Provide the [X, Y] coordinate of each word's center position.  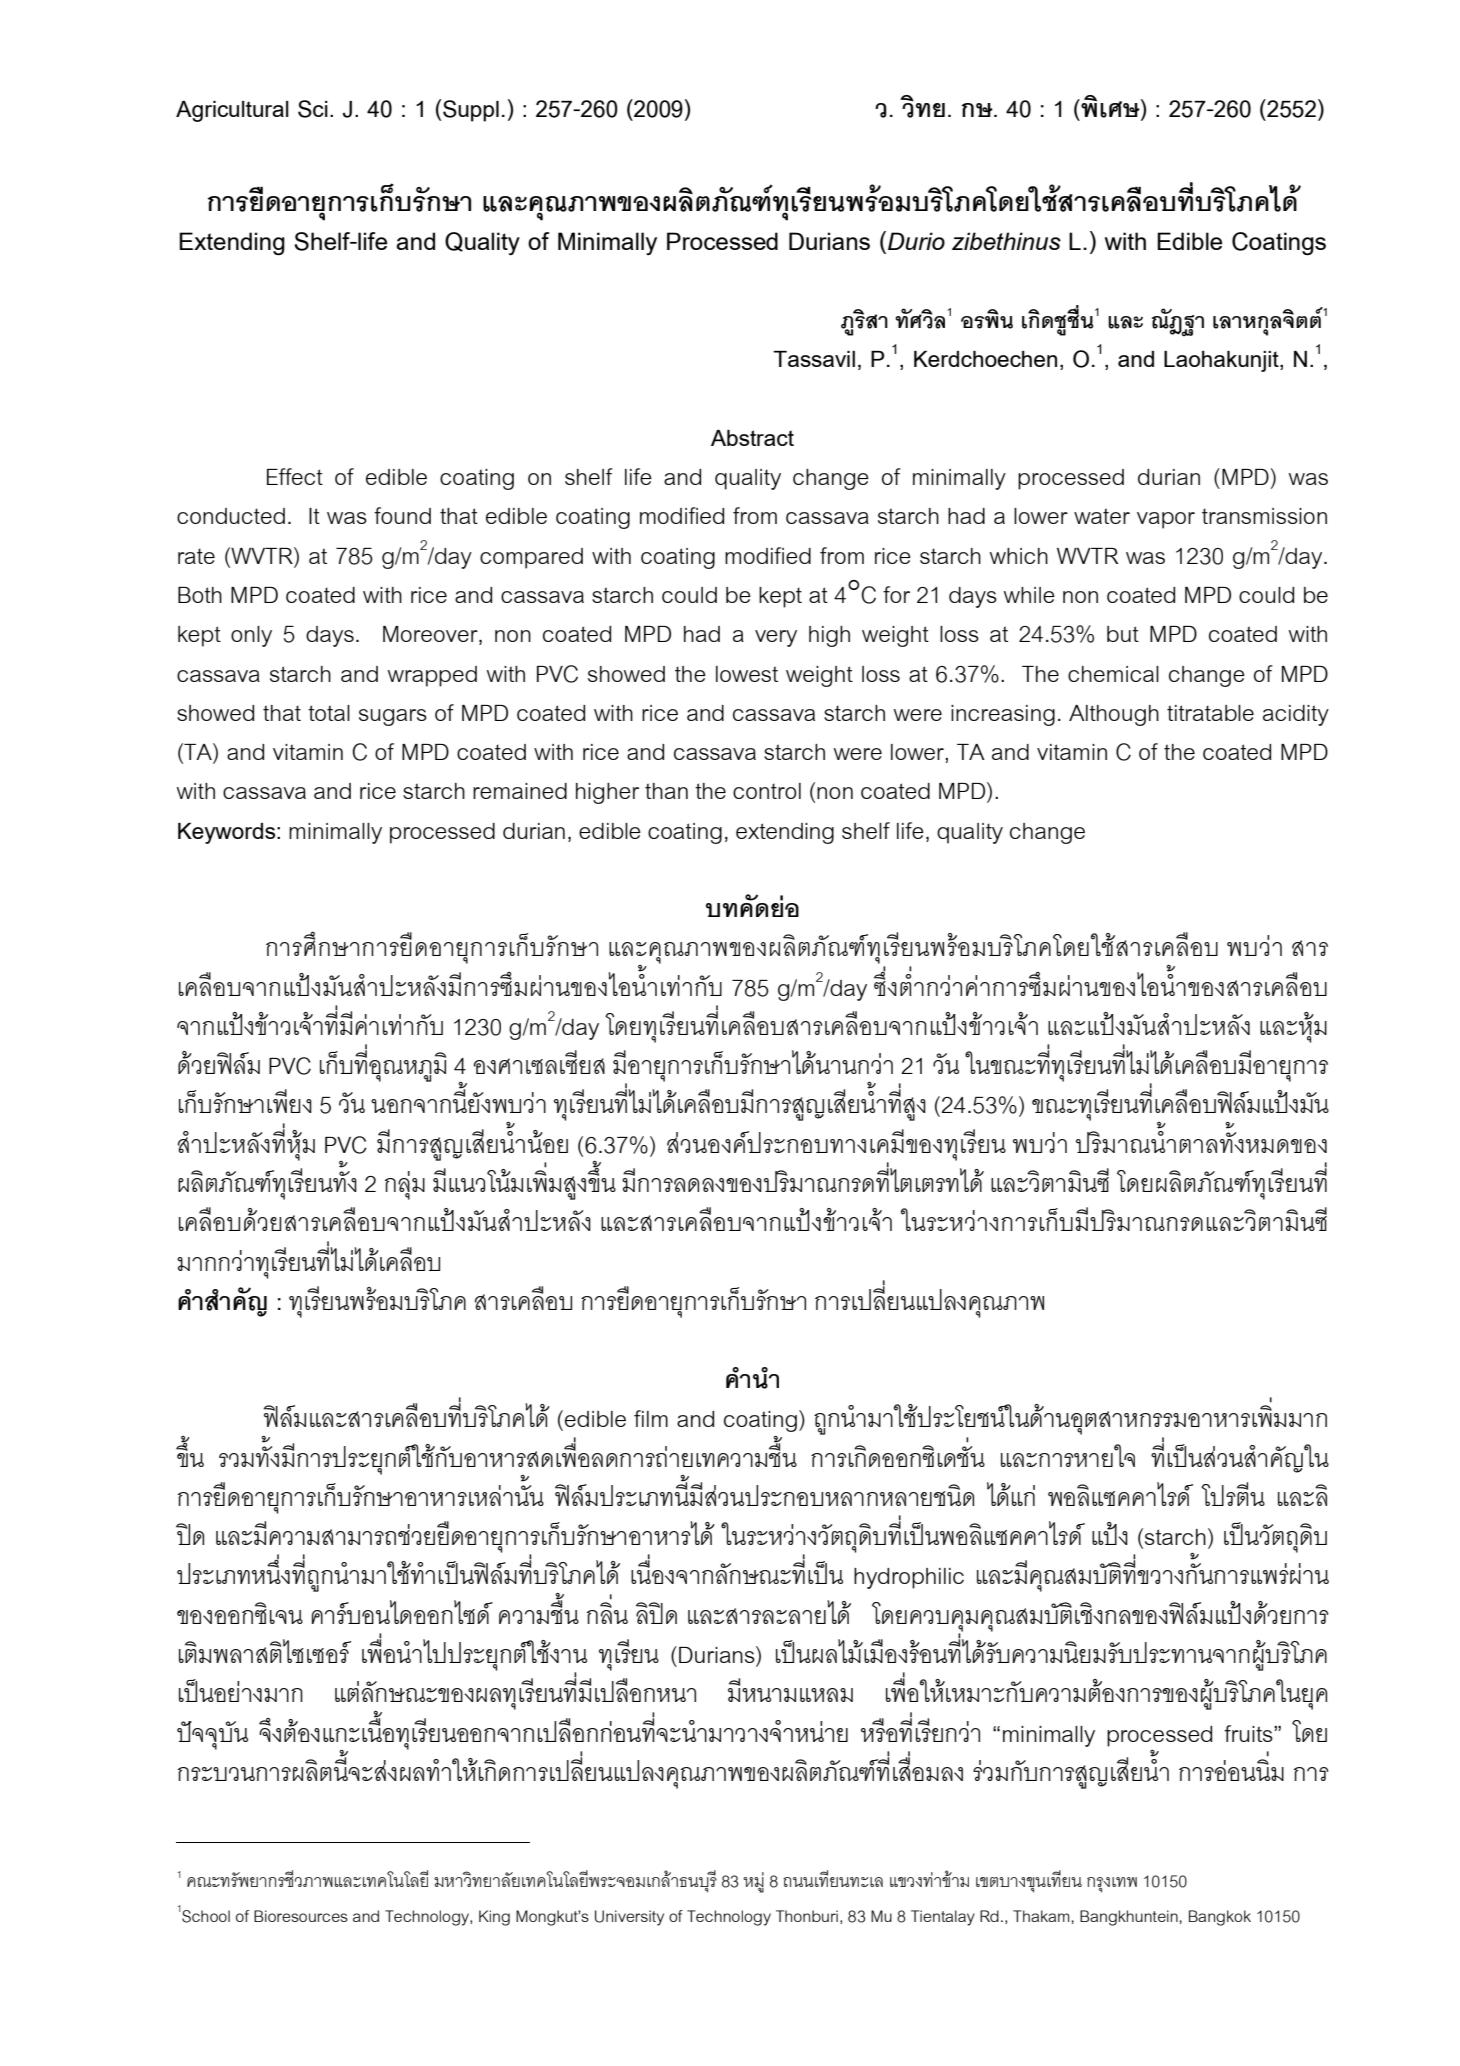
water [1102, 516]
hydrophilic [909, 1578]
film [651, 1418]
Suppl [471, 111]
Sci [313, 109]
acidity [1296, 715]
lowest [747, 674]
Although [1114, 715]
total [329, 713]
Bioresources [301, 1916]
